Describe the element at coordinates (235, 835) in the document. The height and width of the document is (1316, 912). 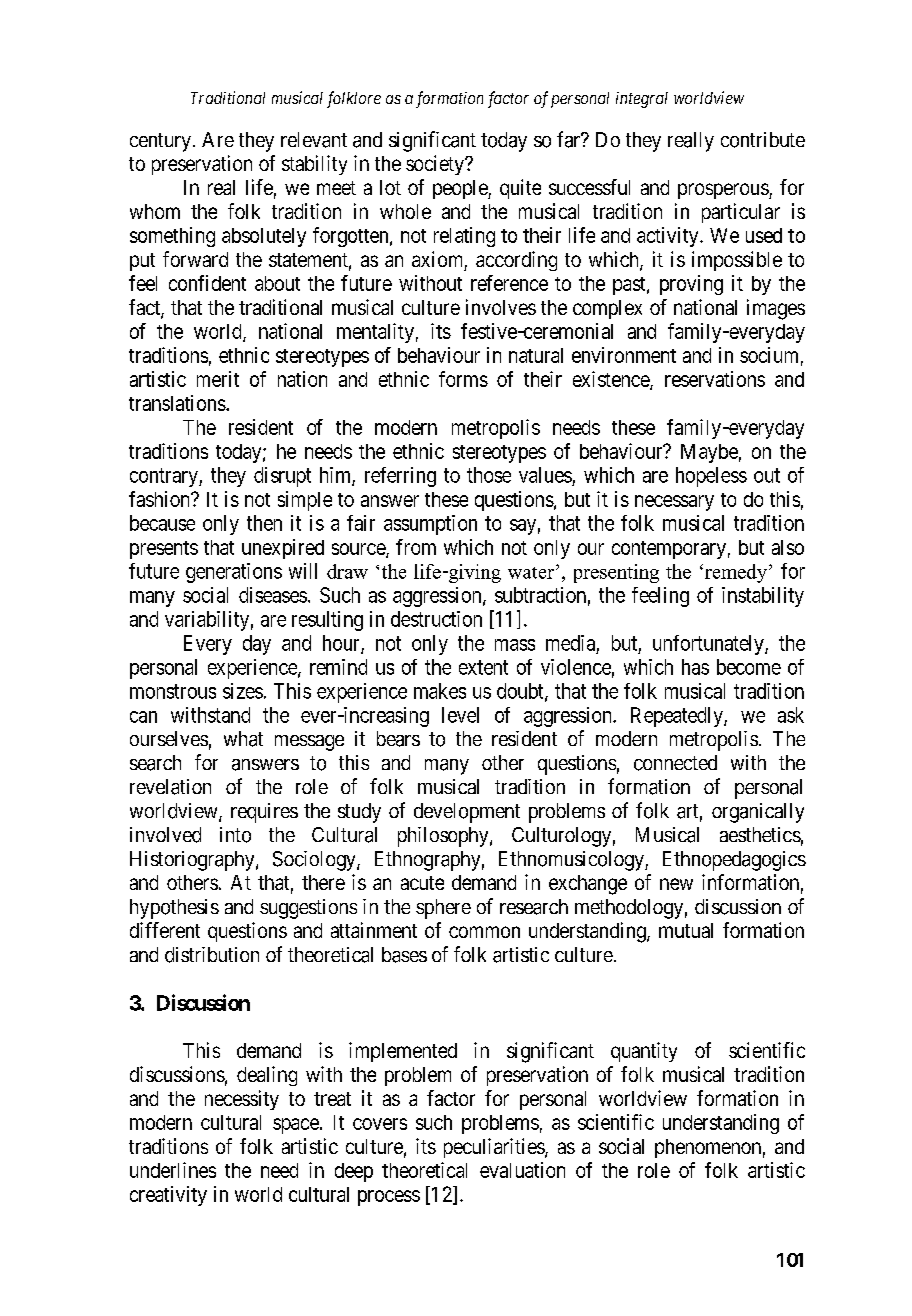
I see `into` at that location.
